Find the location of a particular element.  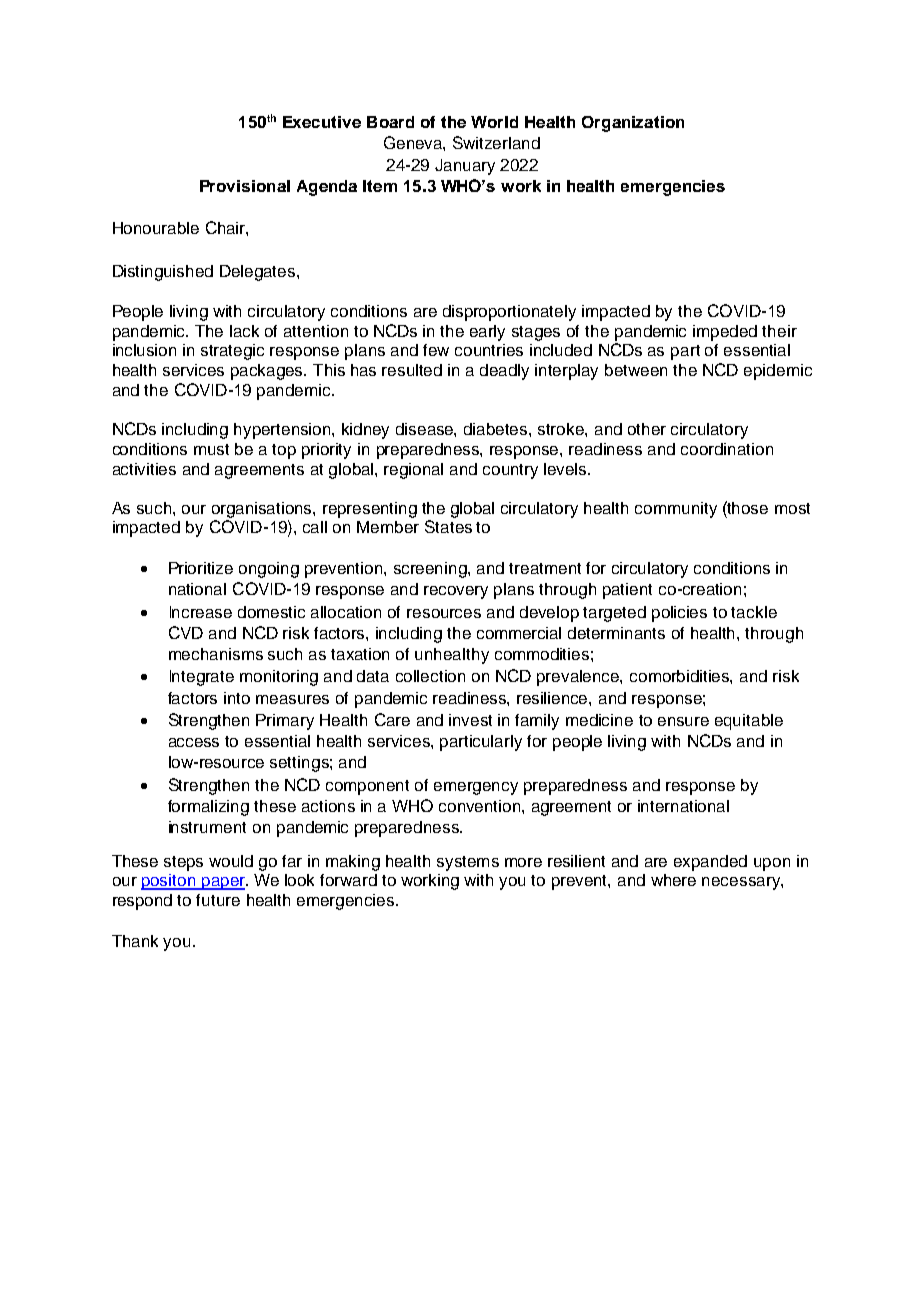

Prioritize is located at coordinates (201, 568).
